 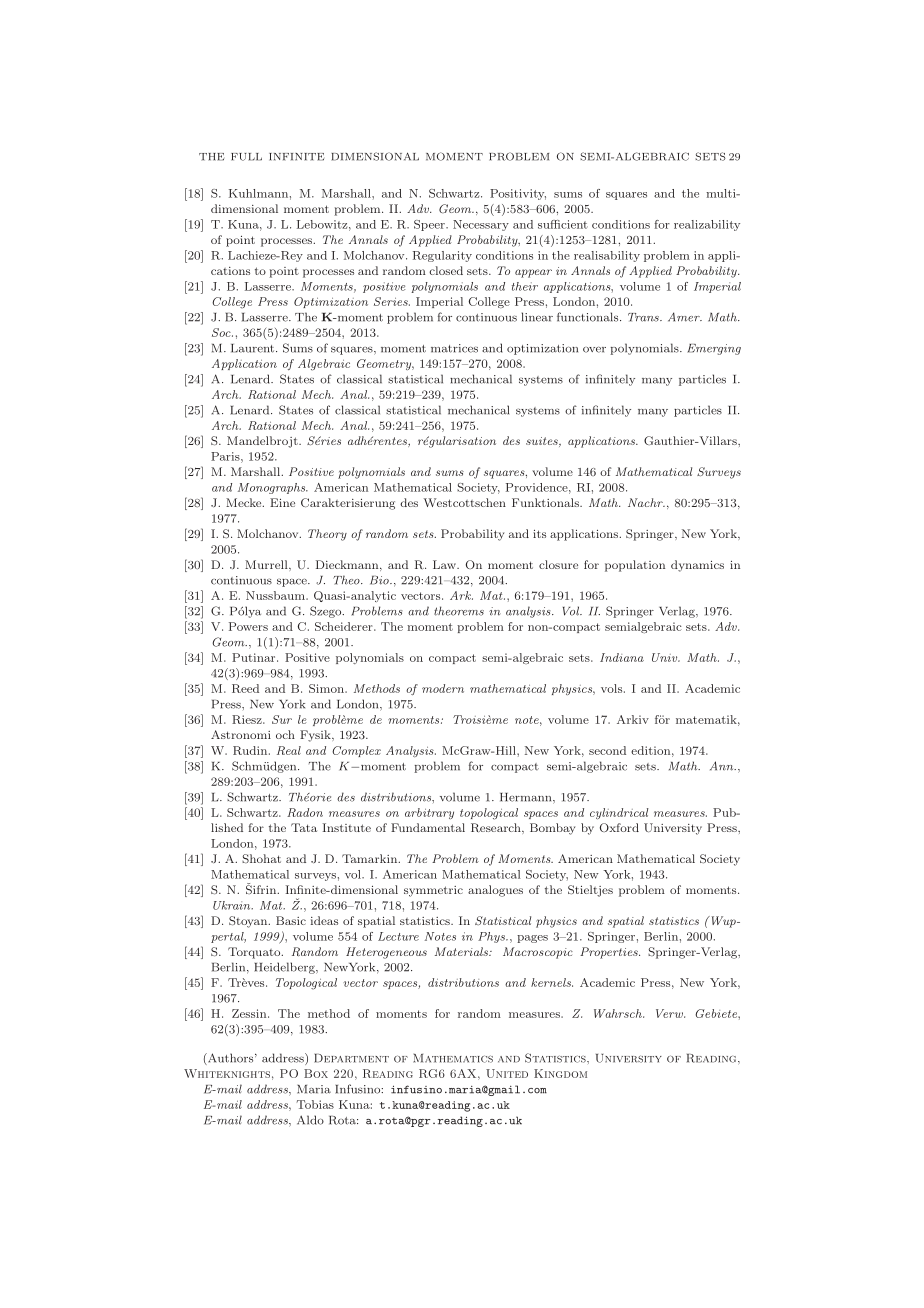 What do you see at coordinates (454, 348) in the image?
I see `matrices` at bounding box center [454, 348].
